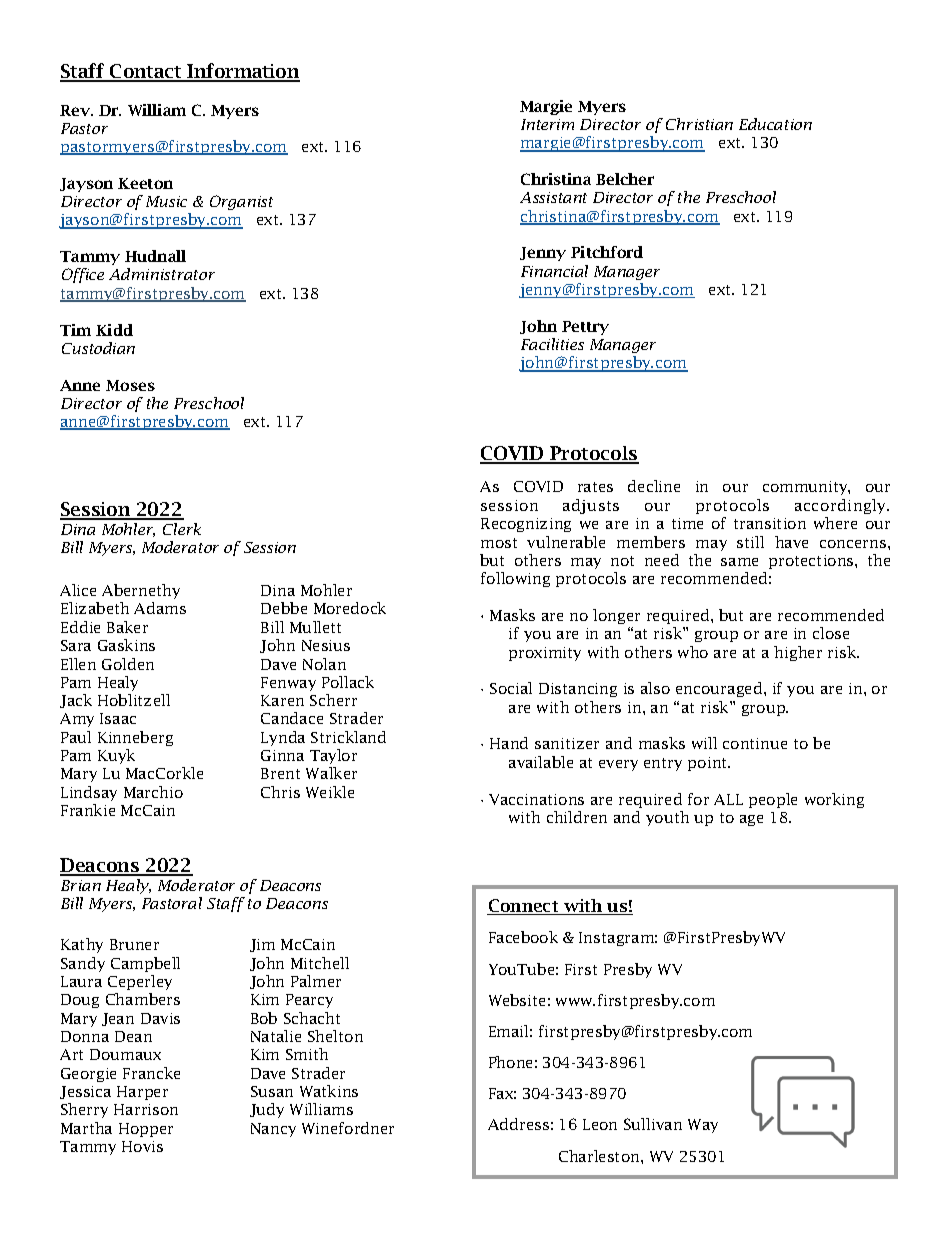 Image resolution: width=952 pixels, height=1233 pixels. Describe the element at coordinates (547, 124) in the document. I see `Interim` at that location.
